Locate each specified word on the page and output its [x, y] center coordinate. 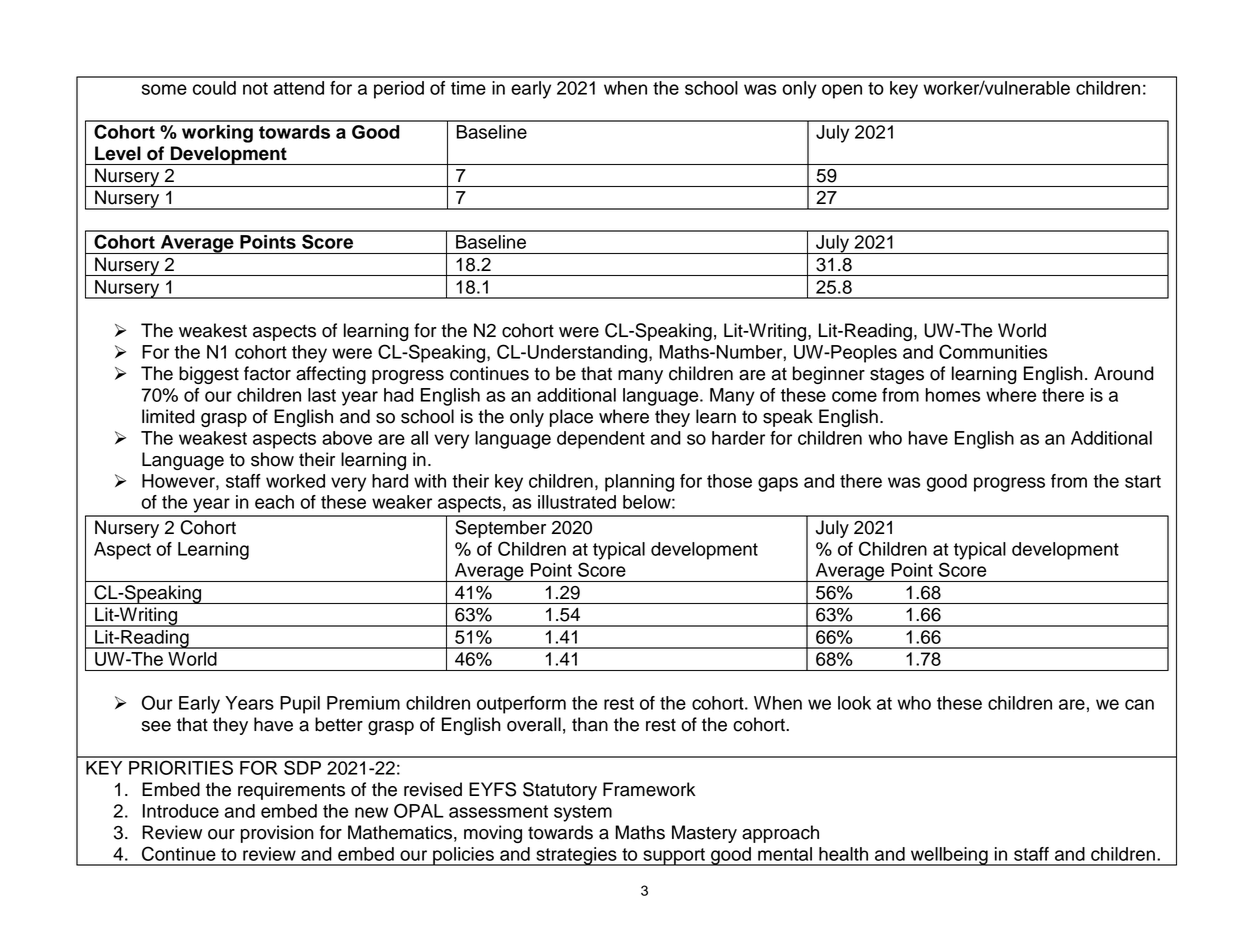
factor [267, 373]
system [583, 813]
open [842, 91]
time [468, 88]
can [1139, 704]
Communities [993, 351]
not [255, 88]
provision [277, 834]
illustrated [577, 502]
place [571, 418]
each [274, 502]
